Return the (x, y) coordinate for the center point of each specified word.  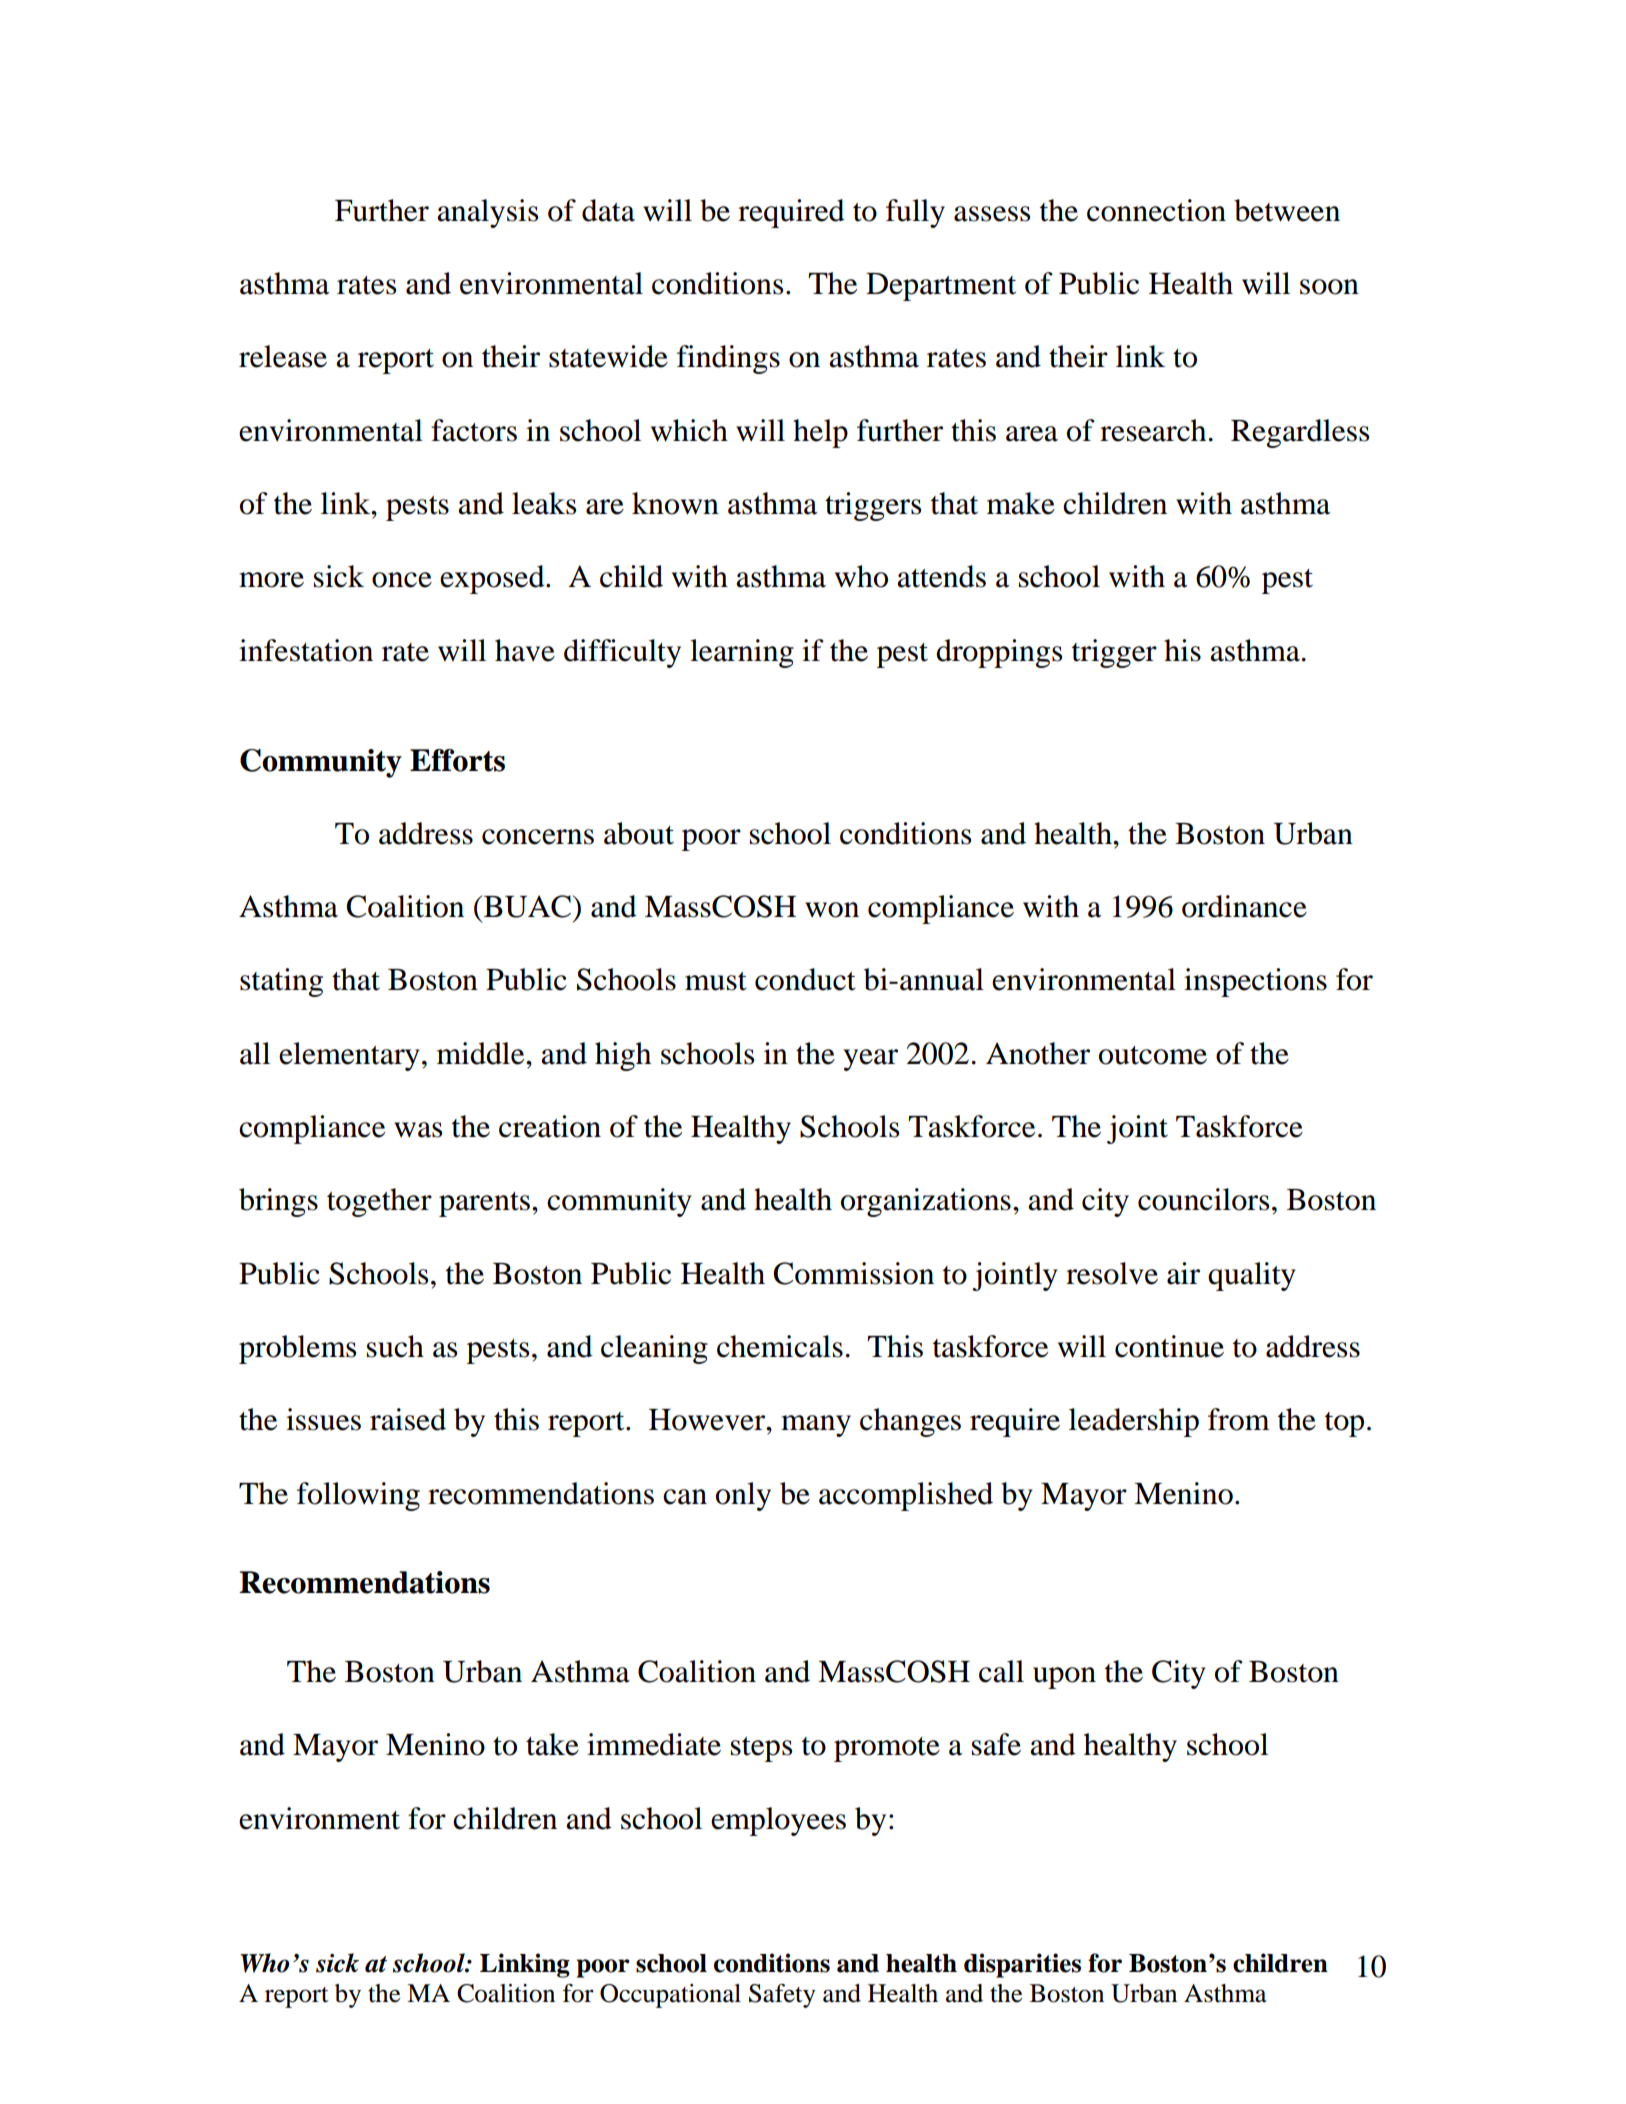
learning (742, 653)
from (1239, 1419)
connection (1156, 210)
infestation (306, 650)
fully (915, 213)
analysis (487, 213)
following (358, 1496)
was (418, 1130)
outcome (1153, 1055)
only (743, 1496)
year (870, 1060)
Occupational (670, 1996)
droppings (999, 653)
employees (778, 1821)
